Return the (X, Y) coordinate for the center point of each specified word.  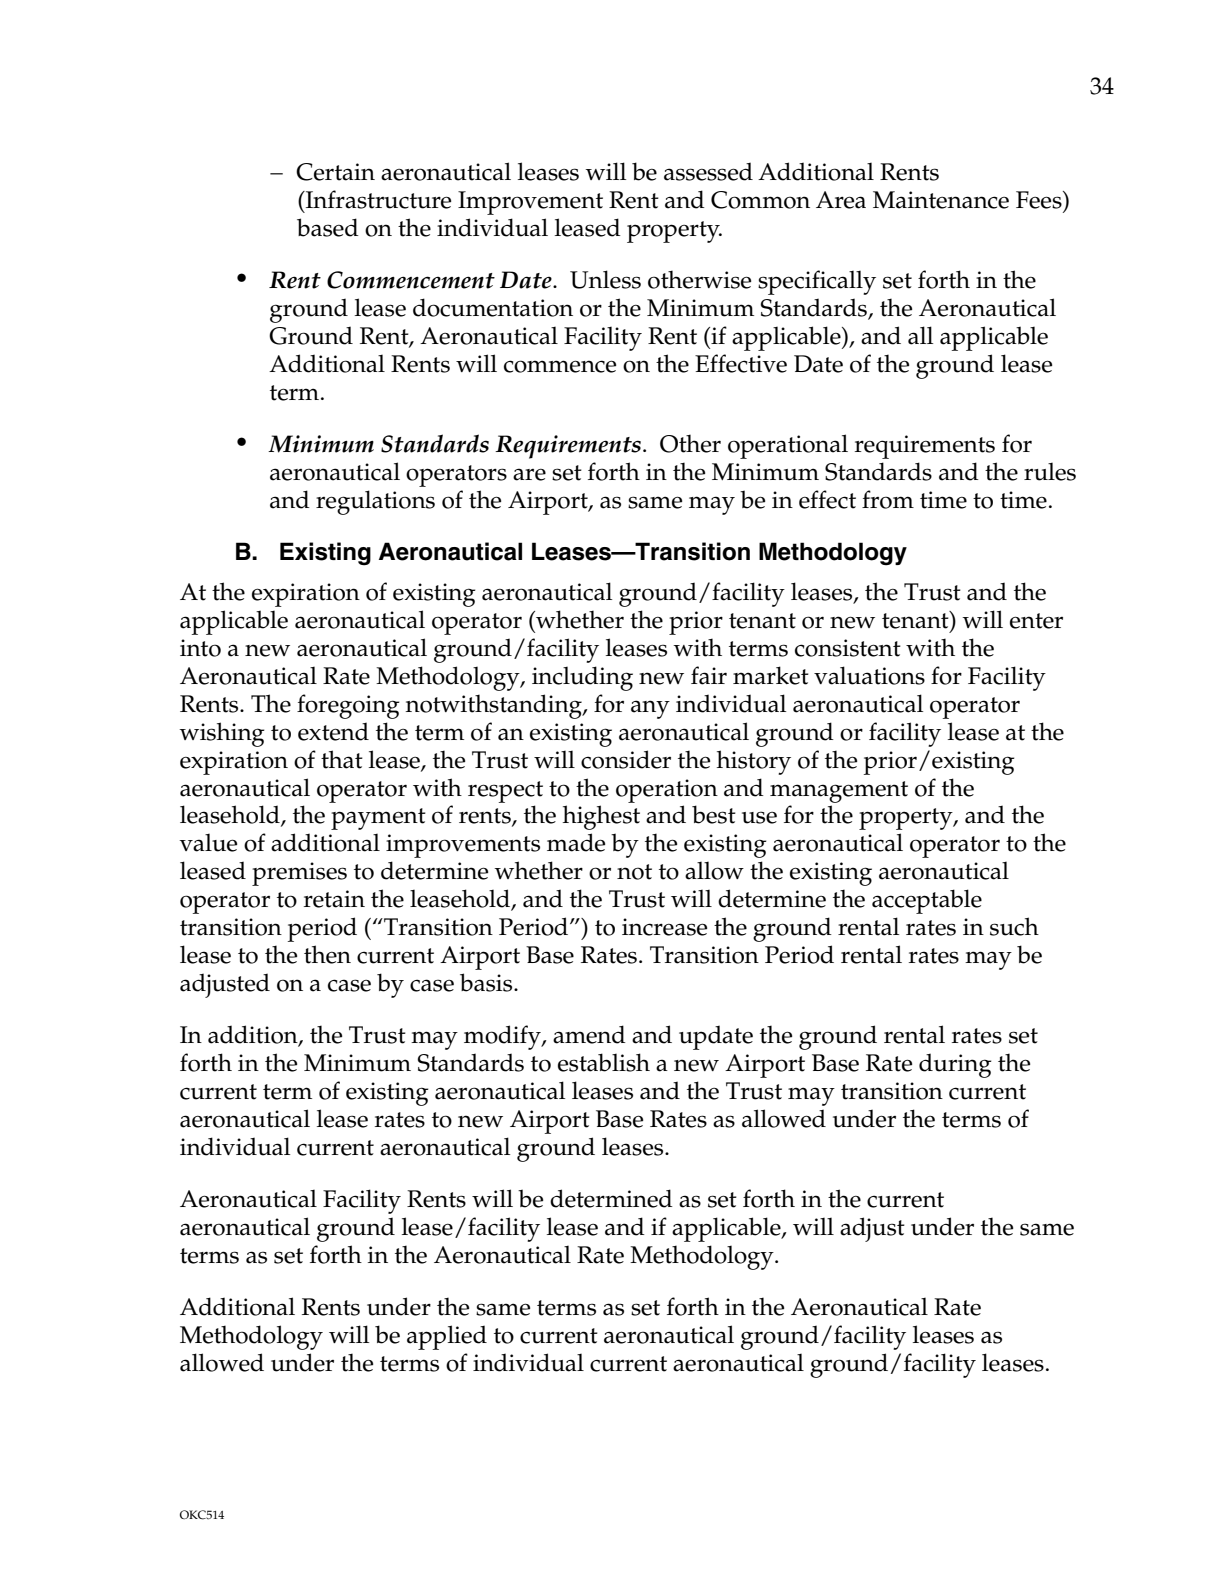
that (342, 759)
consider (626, 759)
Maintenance (941, 200)
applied (447, 1337)
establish (604, 1062)
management (839, 792)
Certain (335, 172)
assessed (708, 171)
